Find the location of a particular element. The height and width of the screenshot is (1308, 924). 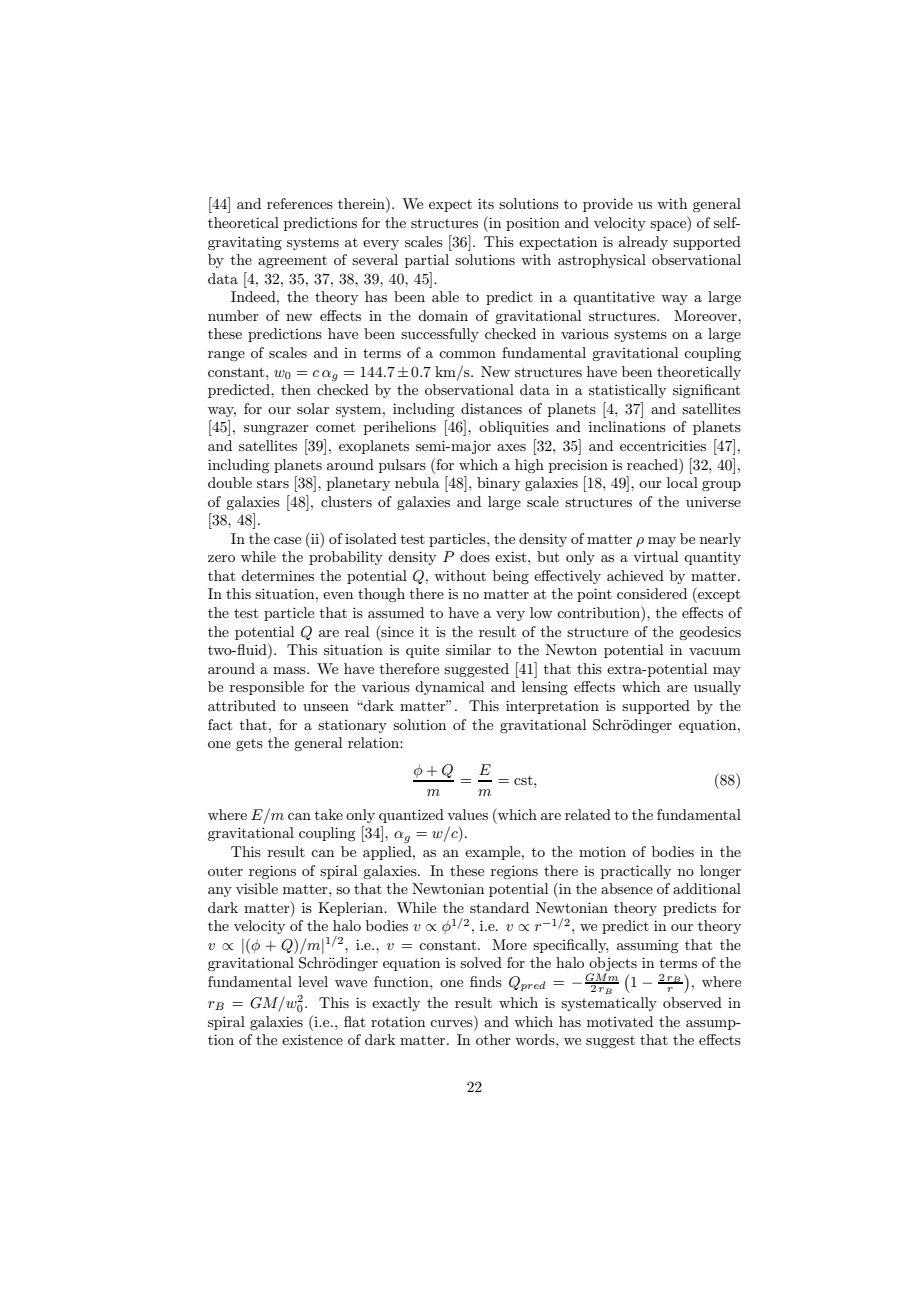

binary is located at coordinates (498, 484).
